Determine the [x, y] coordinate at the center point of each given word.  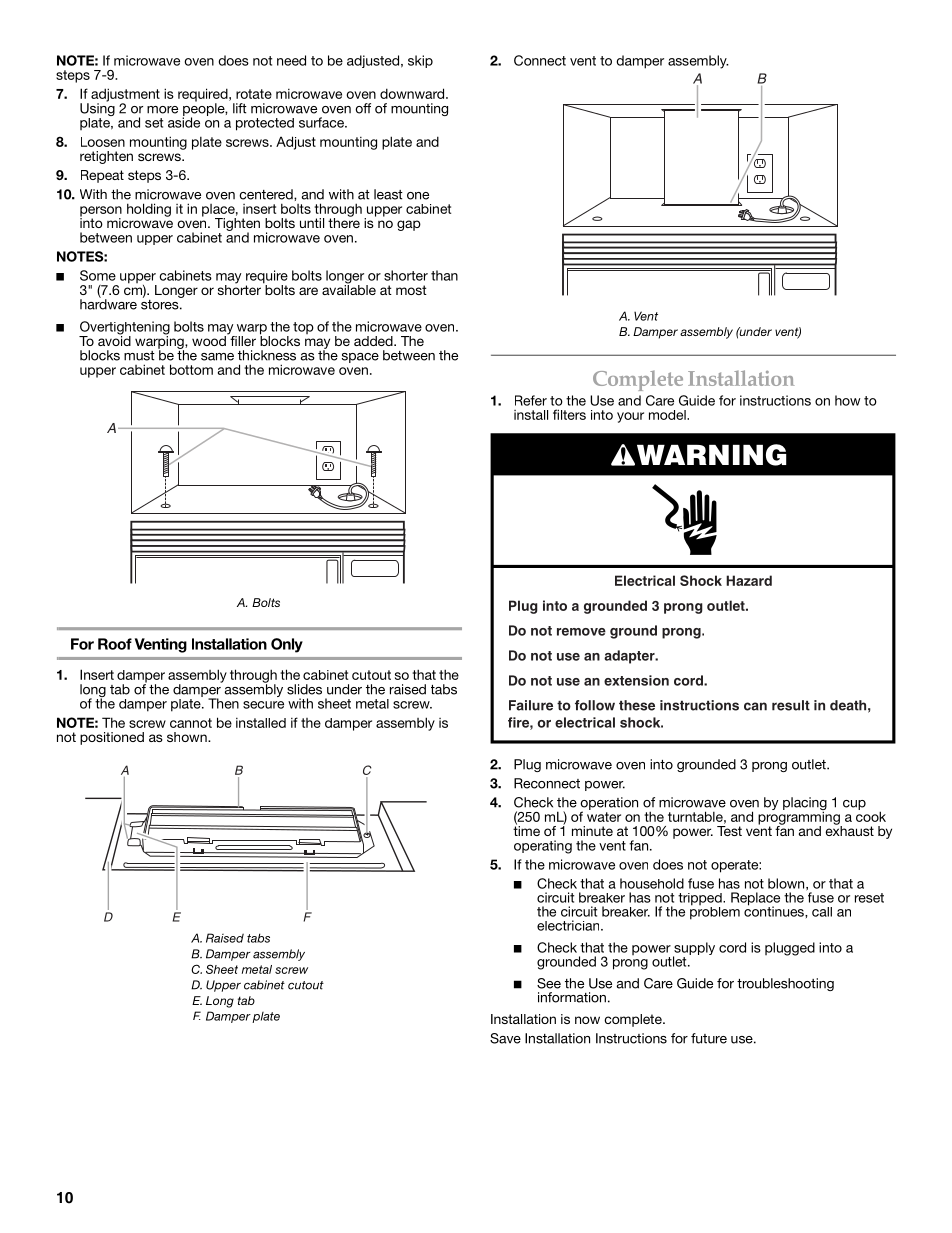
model [668, 415]
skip [420, 61]
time [526, 830]
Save [505, 1038]
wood [210, 340]
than [444, 275]
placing [805, 805]
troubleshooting [785, 984]
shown [188, 737]
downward [413, 93]
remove [581, 632]
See [549, 983]
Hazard [749, 580]
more [162, 110]
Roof [115, 644]
